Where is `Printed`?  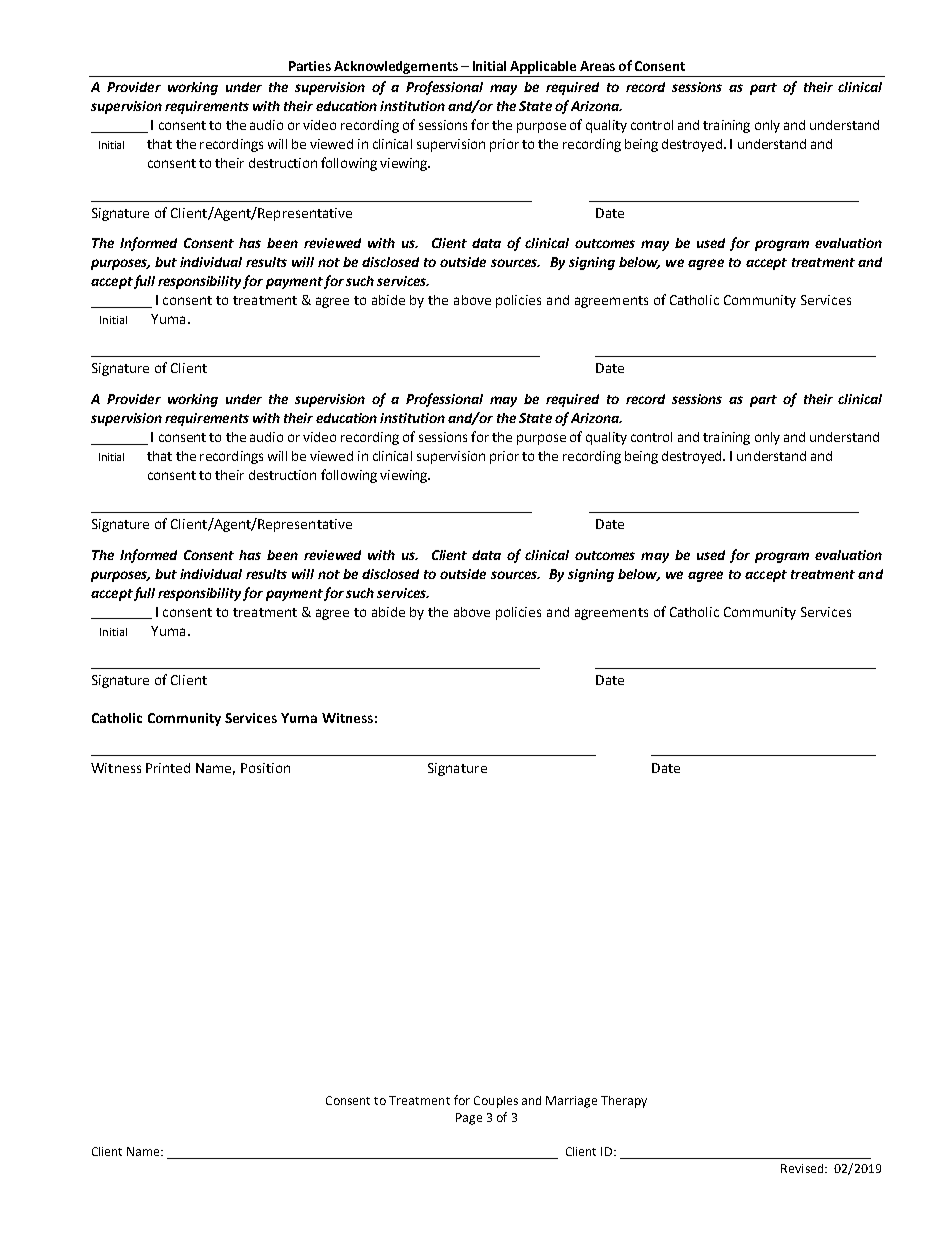
Printed is located at coordinates (168, 768).
